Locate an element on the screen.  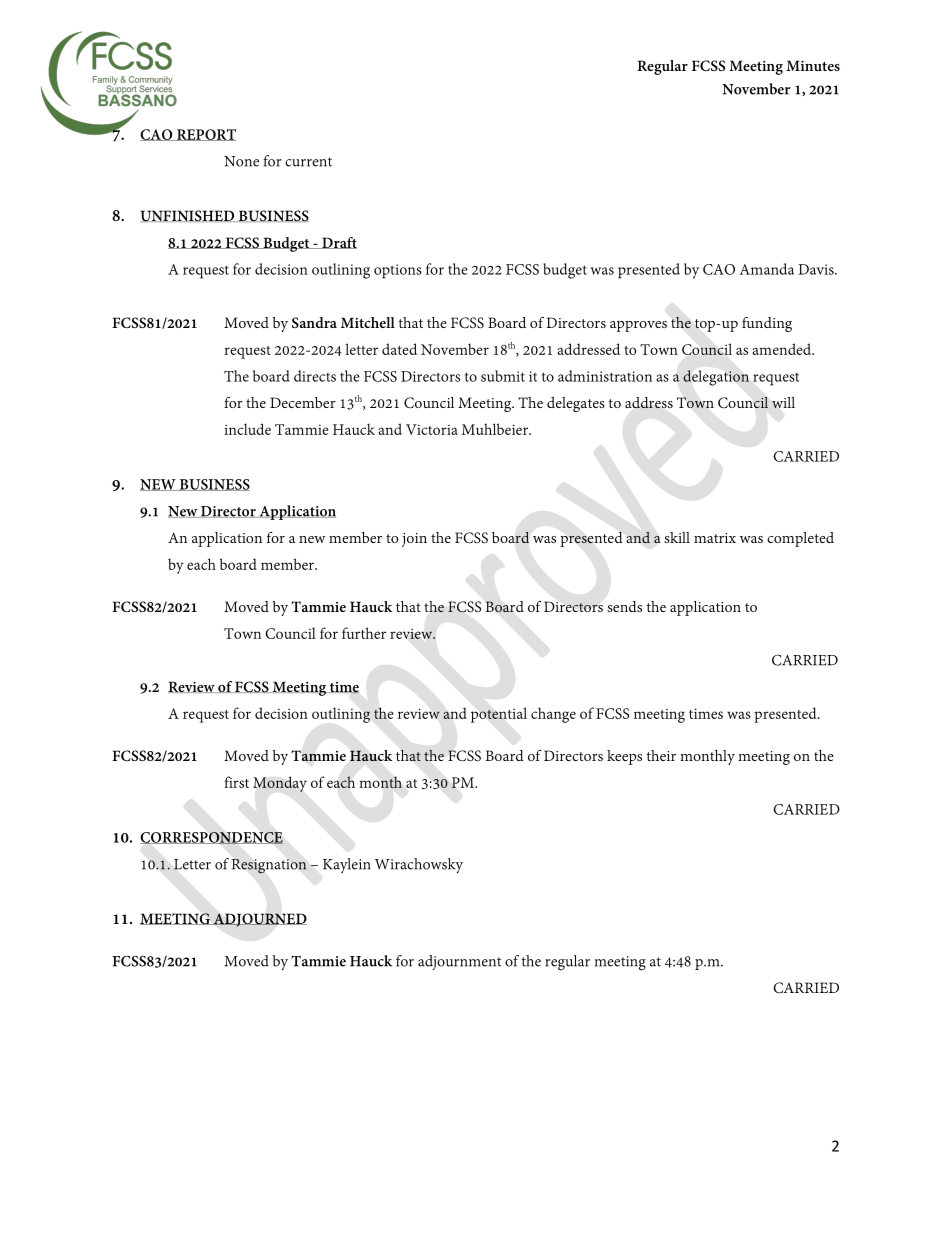
further is located at coordinates (364, 633).
